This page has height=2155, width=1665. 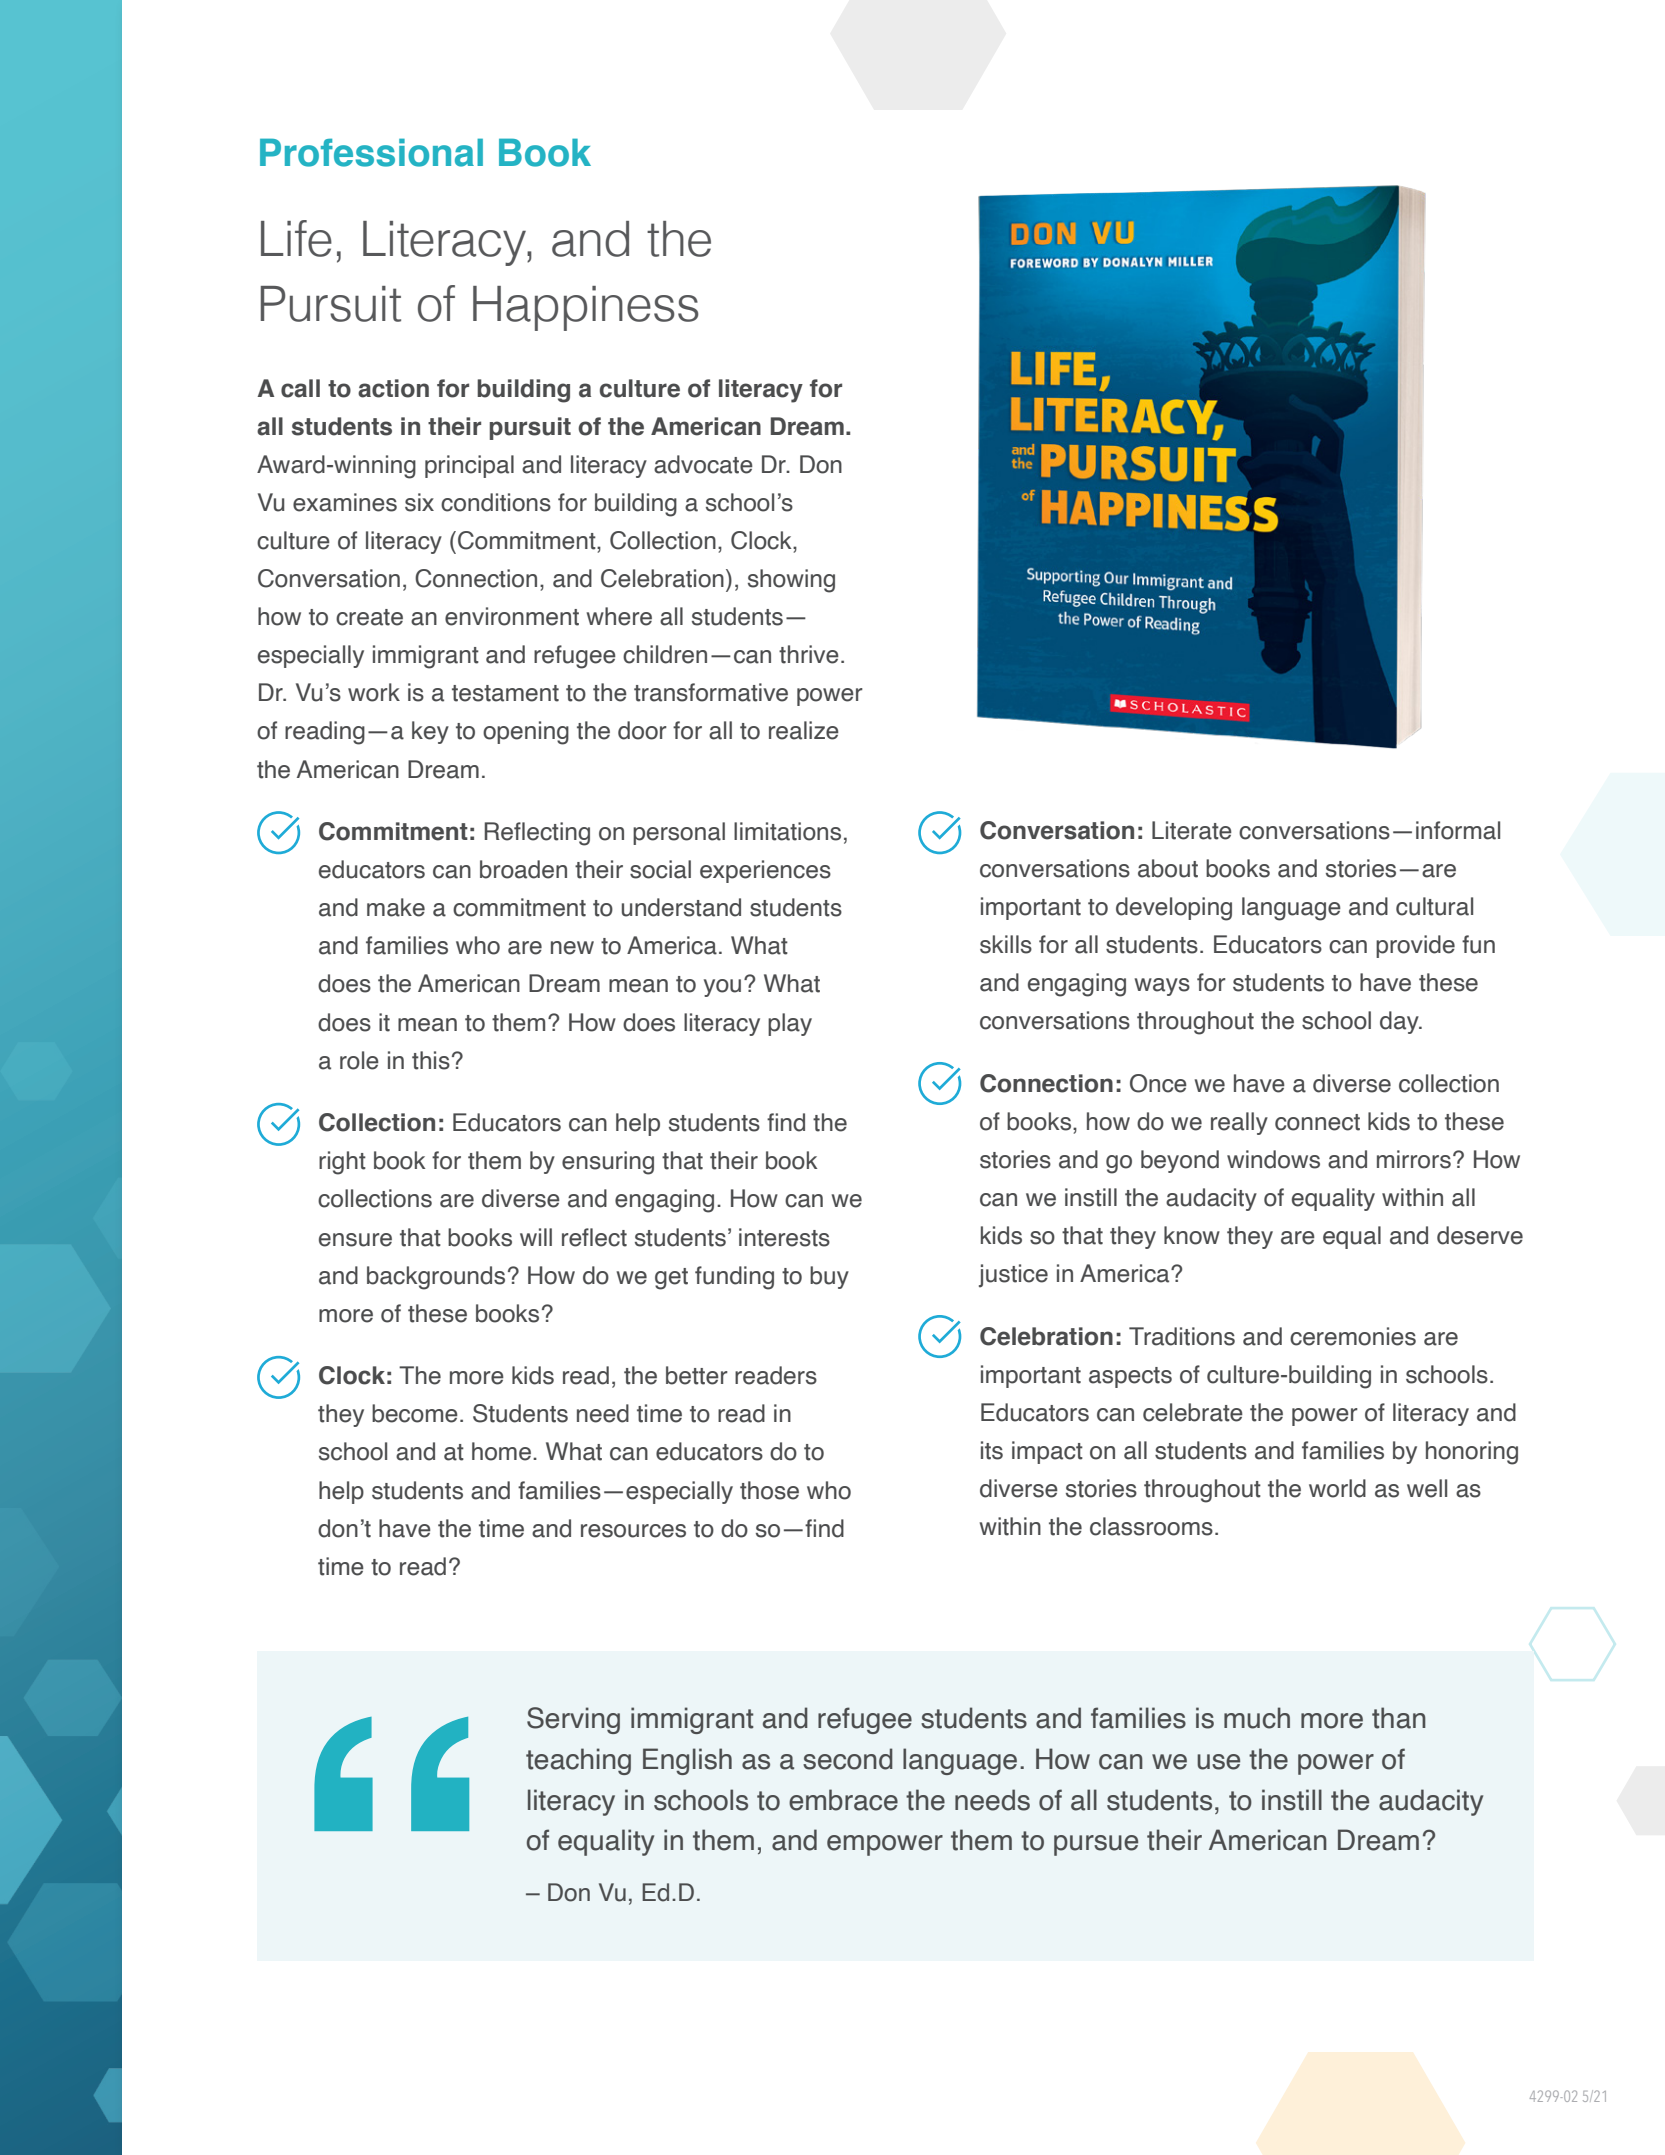 What do you see at coordinates (703, 464) in the page?
I see `advocate` at bounding box center [703, 464].
